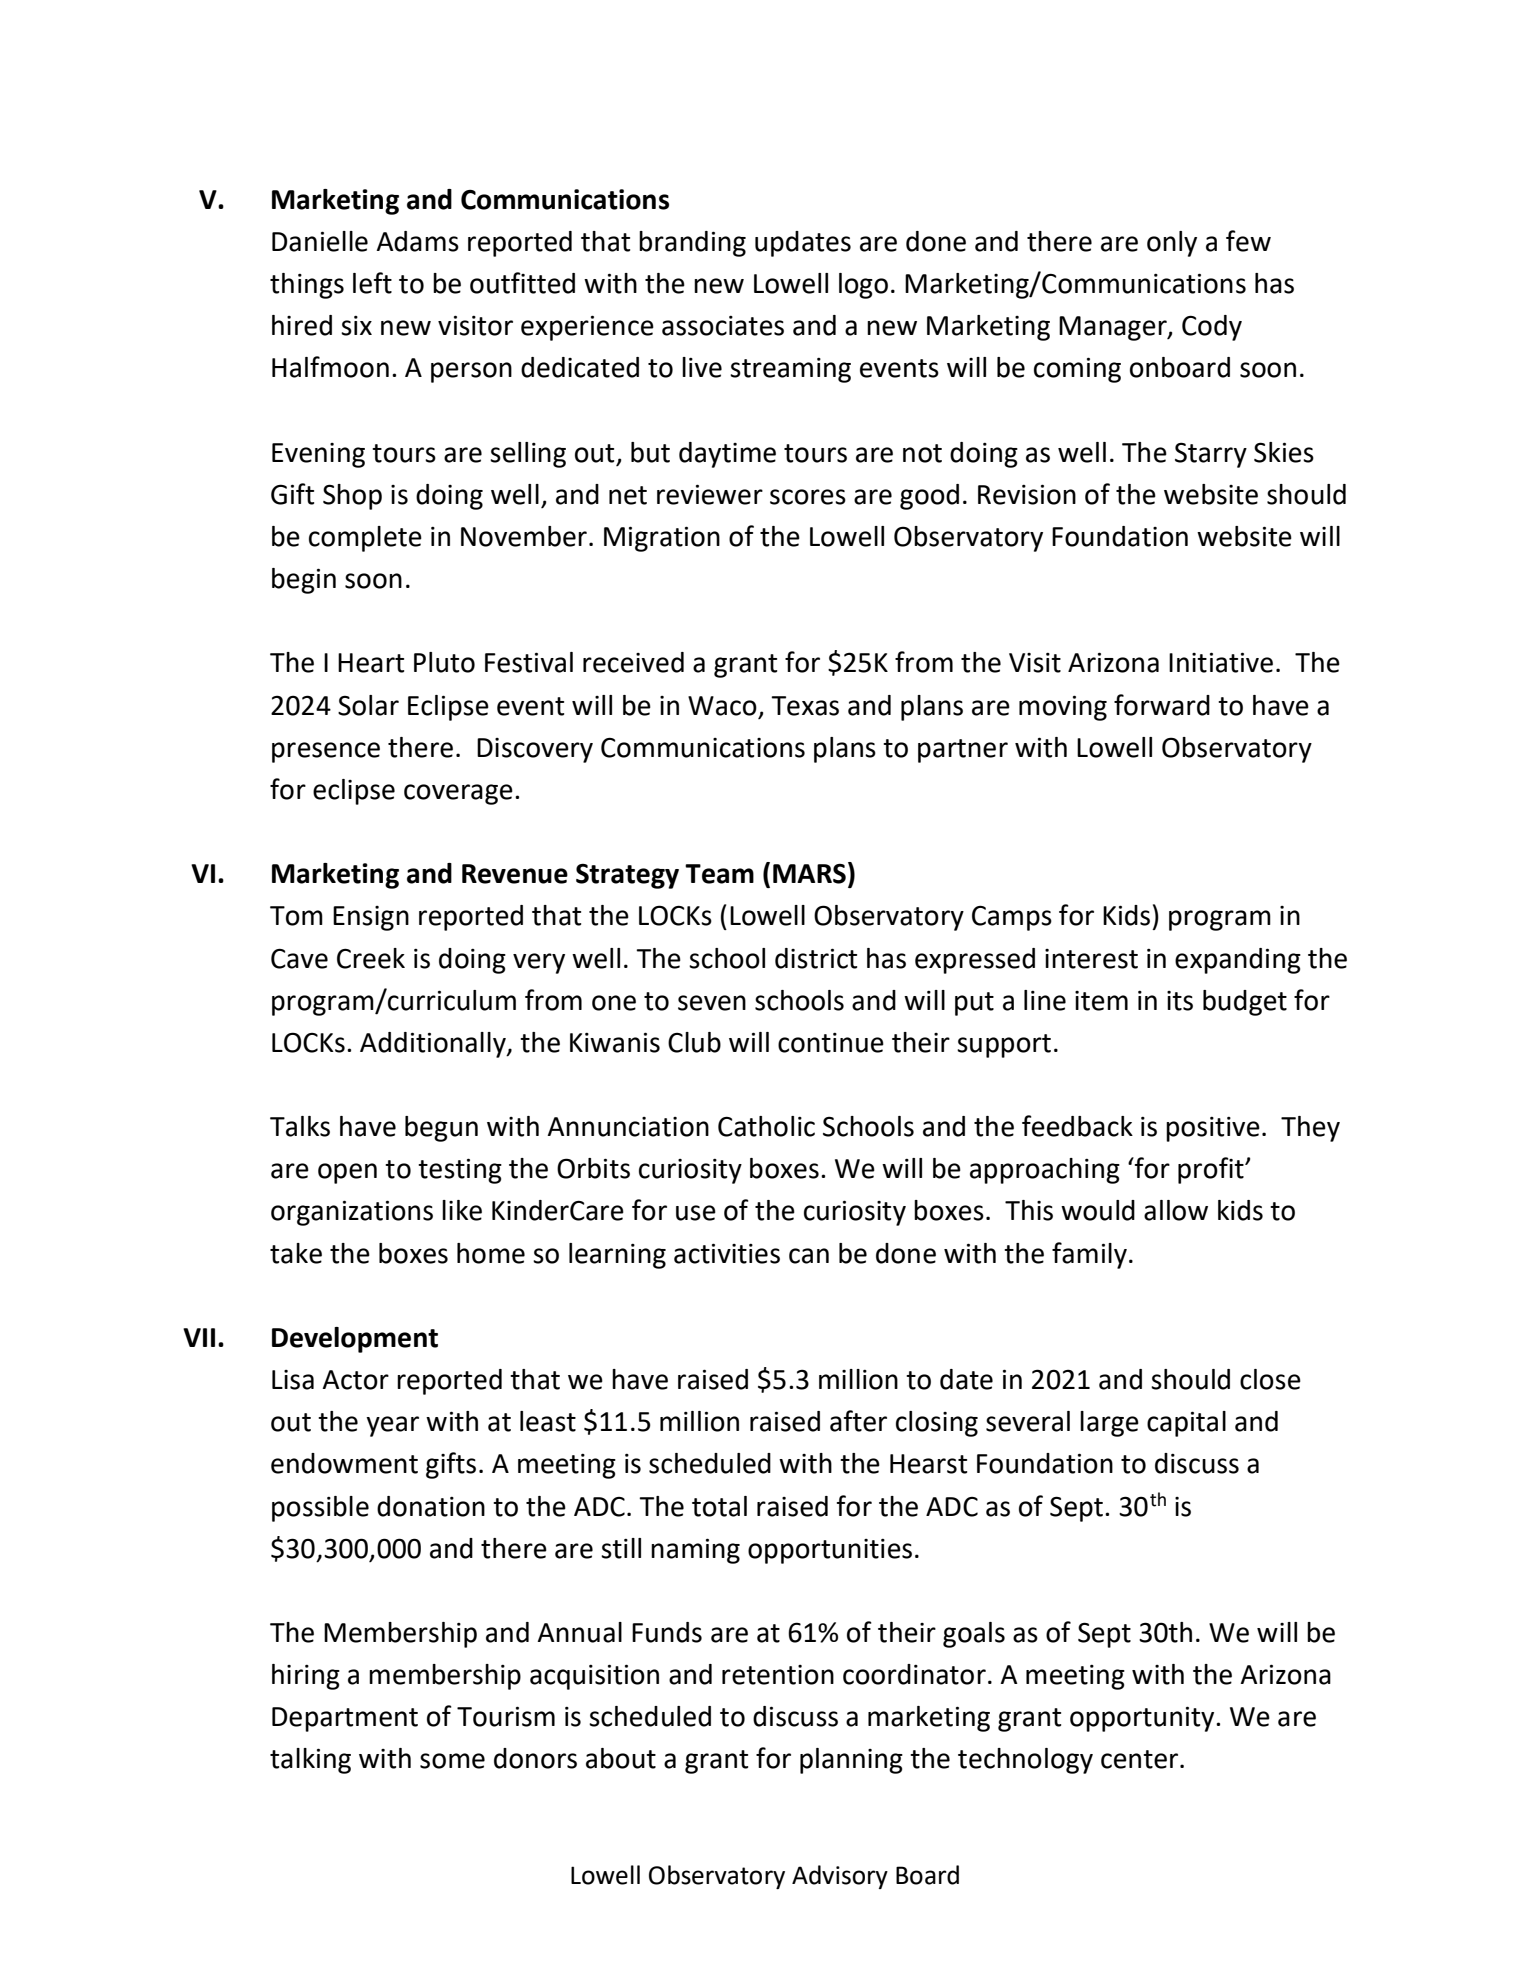 The width and height of the screenshot is (1531, 1982). What do you see at coordinates (1212, 328) in the screenshot?
I see `Cody` at bounding box center [1212, 328].
